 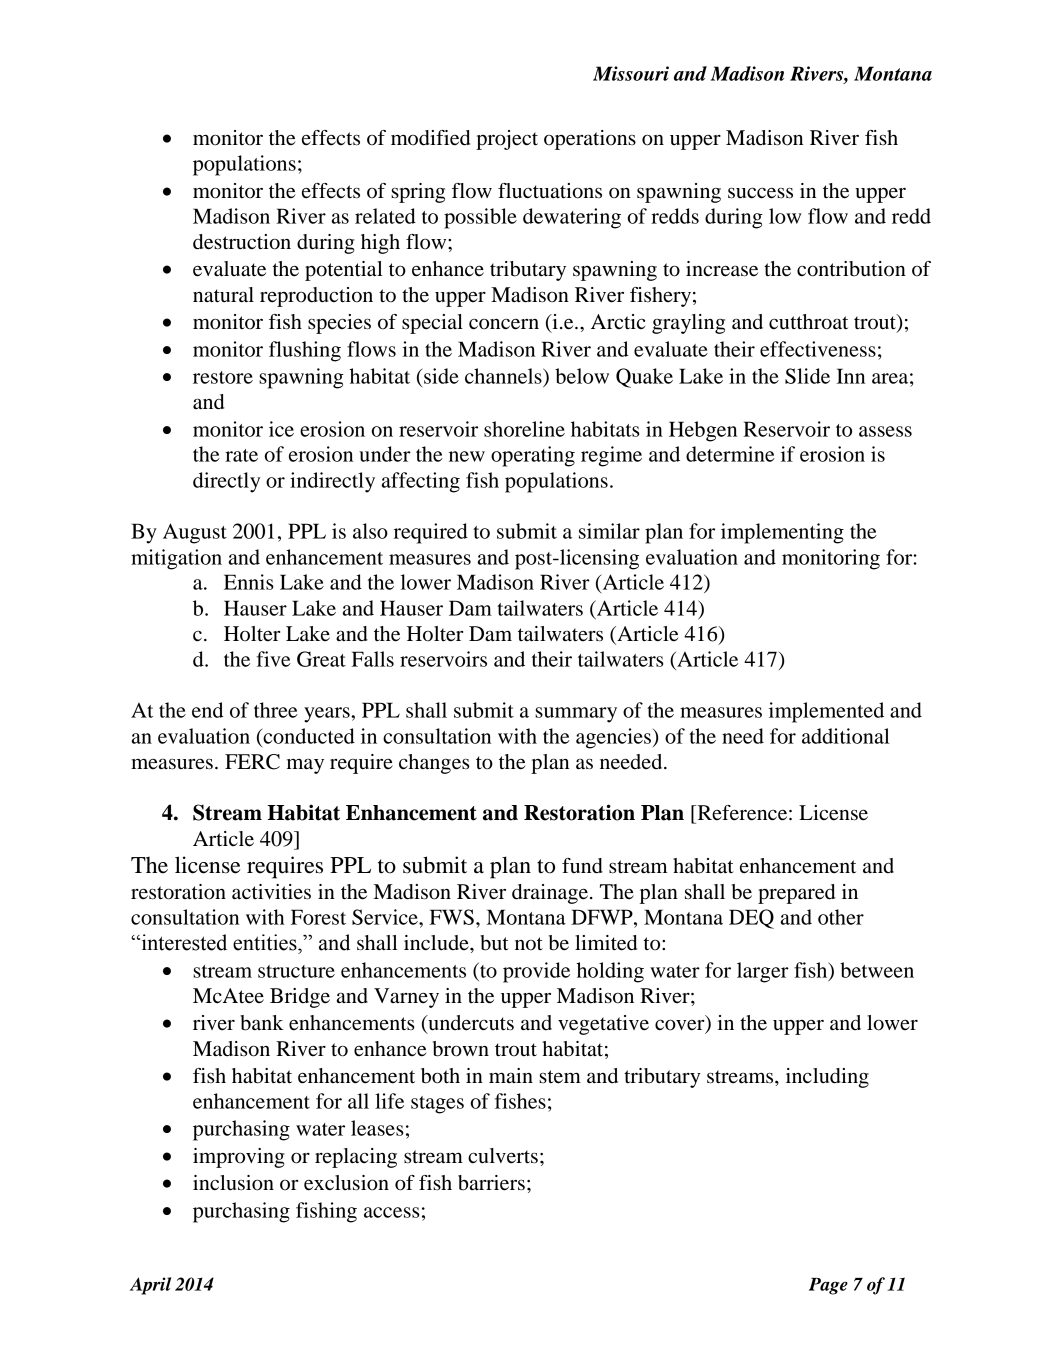 What do you see at coordinates (233, 1183) in the image?
I see `inclusion` at bounding box center [233, 1183].
